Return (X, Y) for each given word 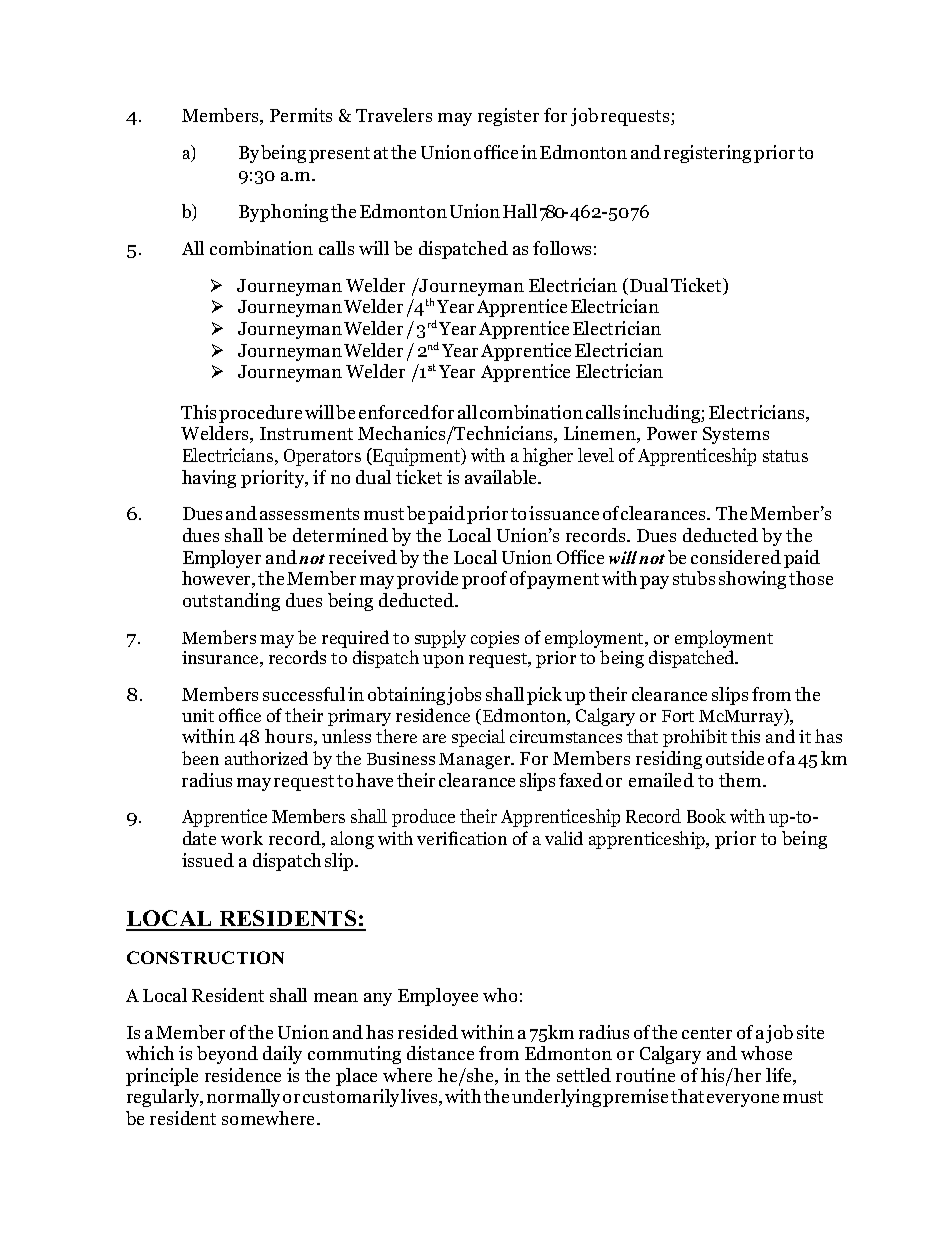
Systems (736, 435)
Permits (301, 115)
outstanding (231, 602)
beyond (227, 1055)
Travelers (394, 115)
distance (440, 1053)
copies (495, 639)
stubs (694, 578)
